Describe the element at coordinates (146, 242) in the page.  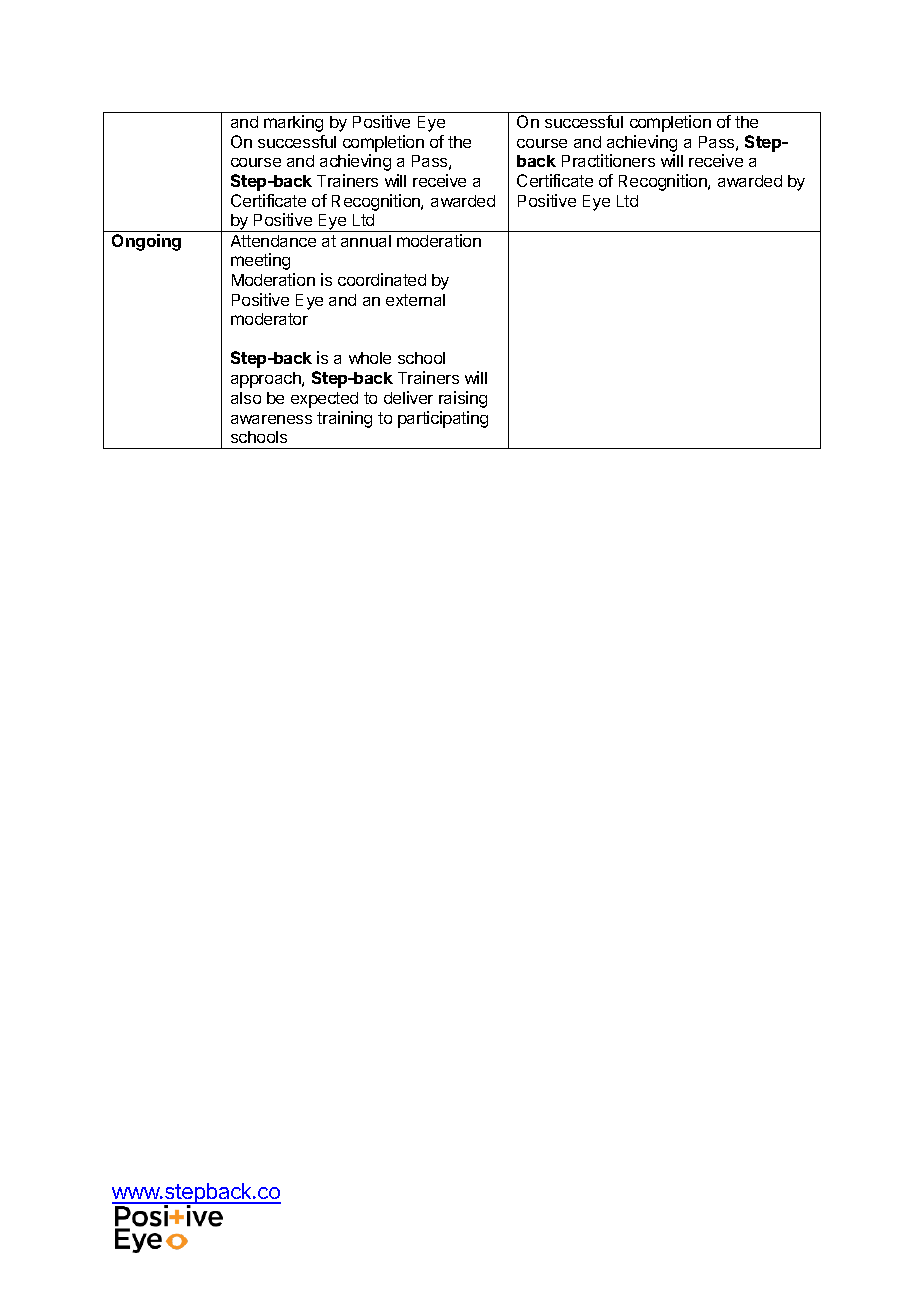
I see `Ongoing` at that location.
